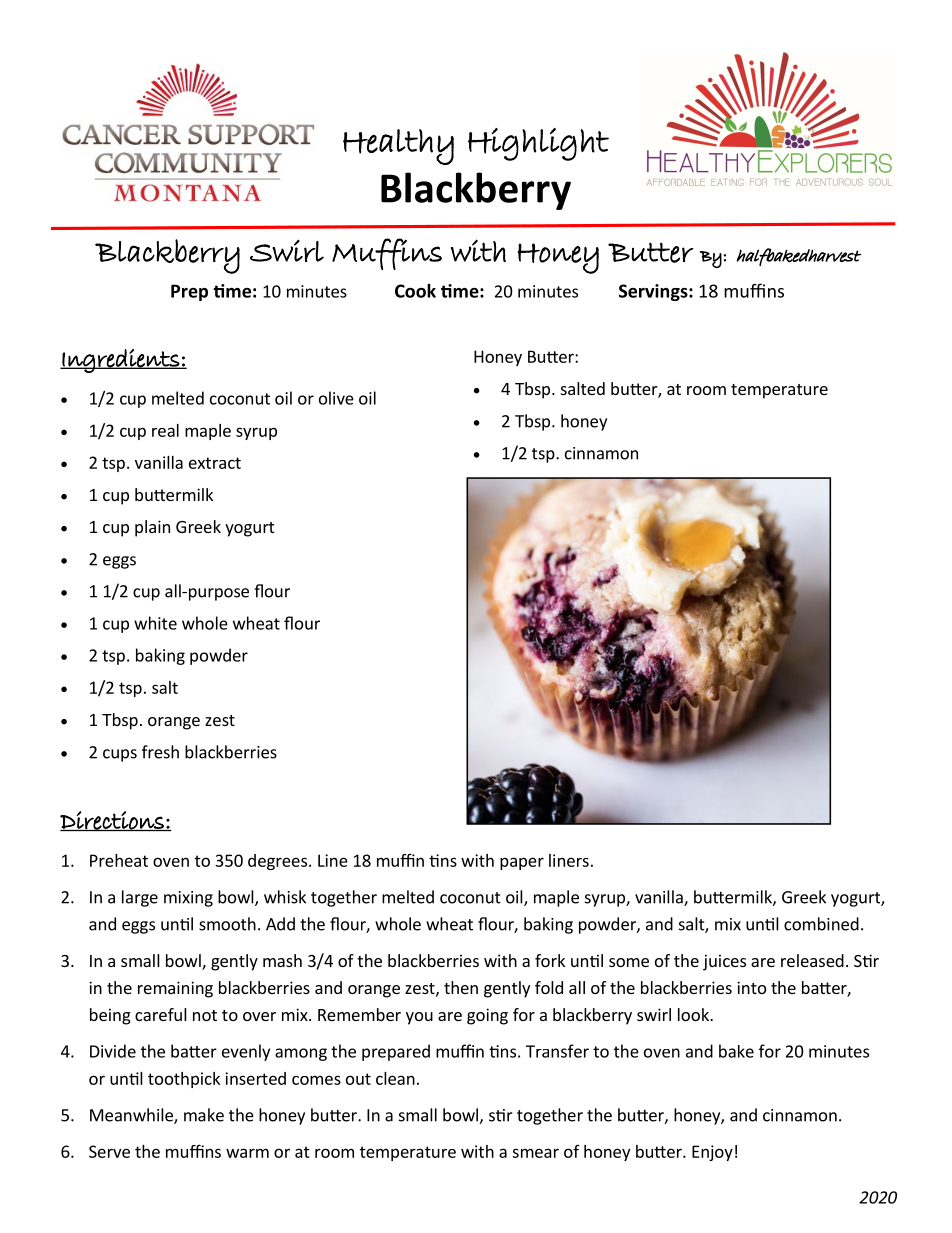  What do you see at coordinates (522, 863) in the screenshot?
I see `paper` at bounding box center [522, 863].
